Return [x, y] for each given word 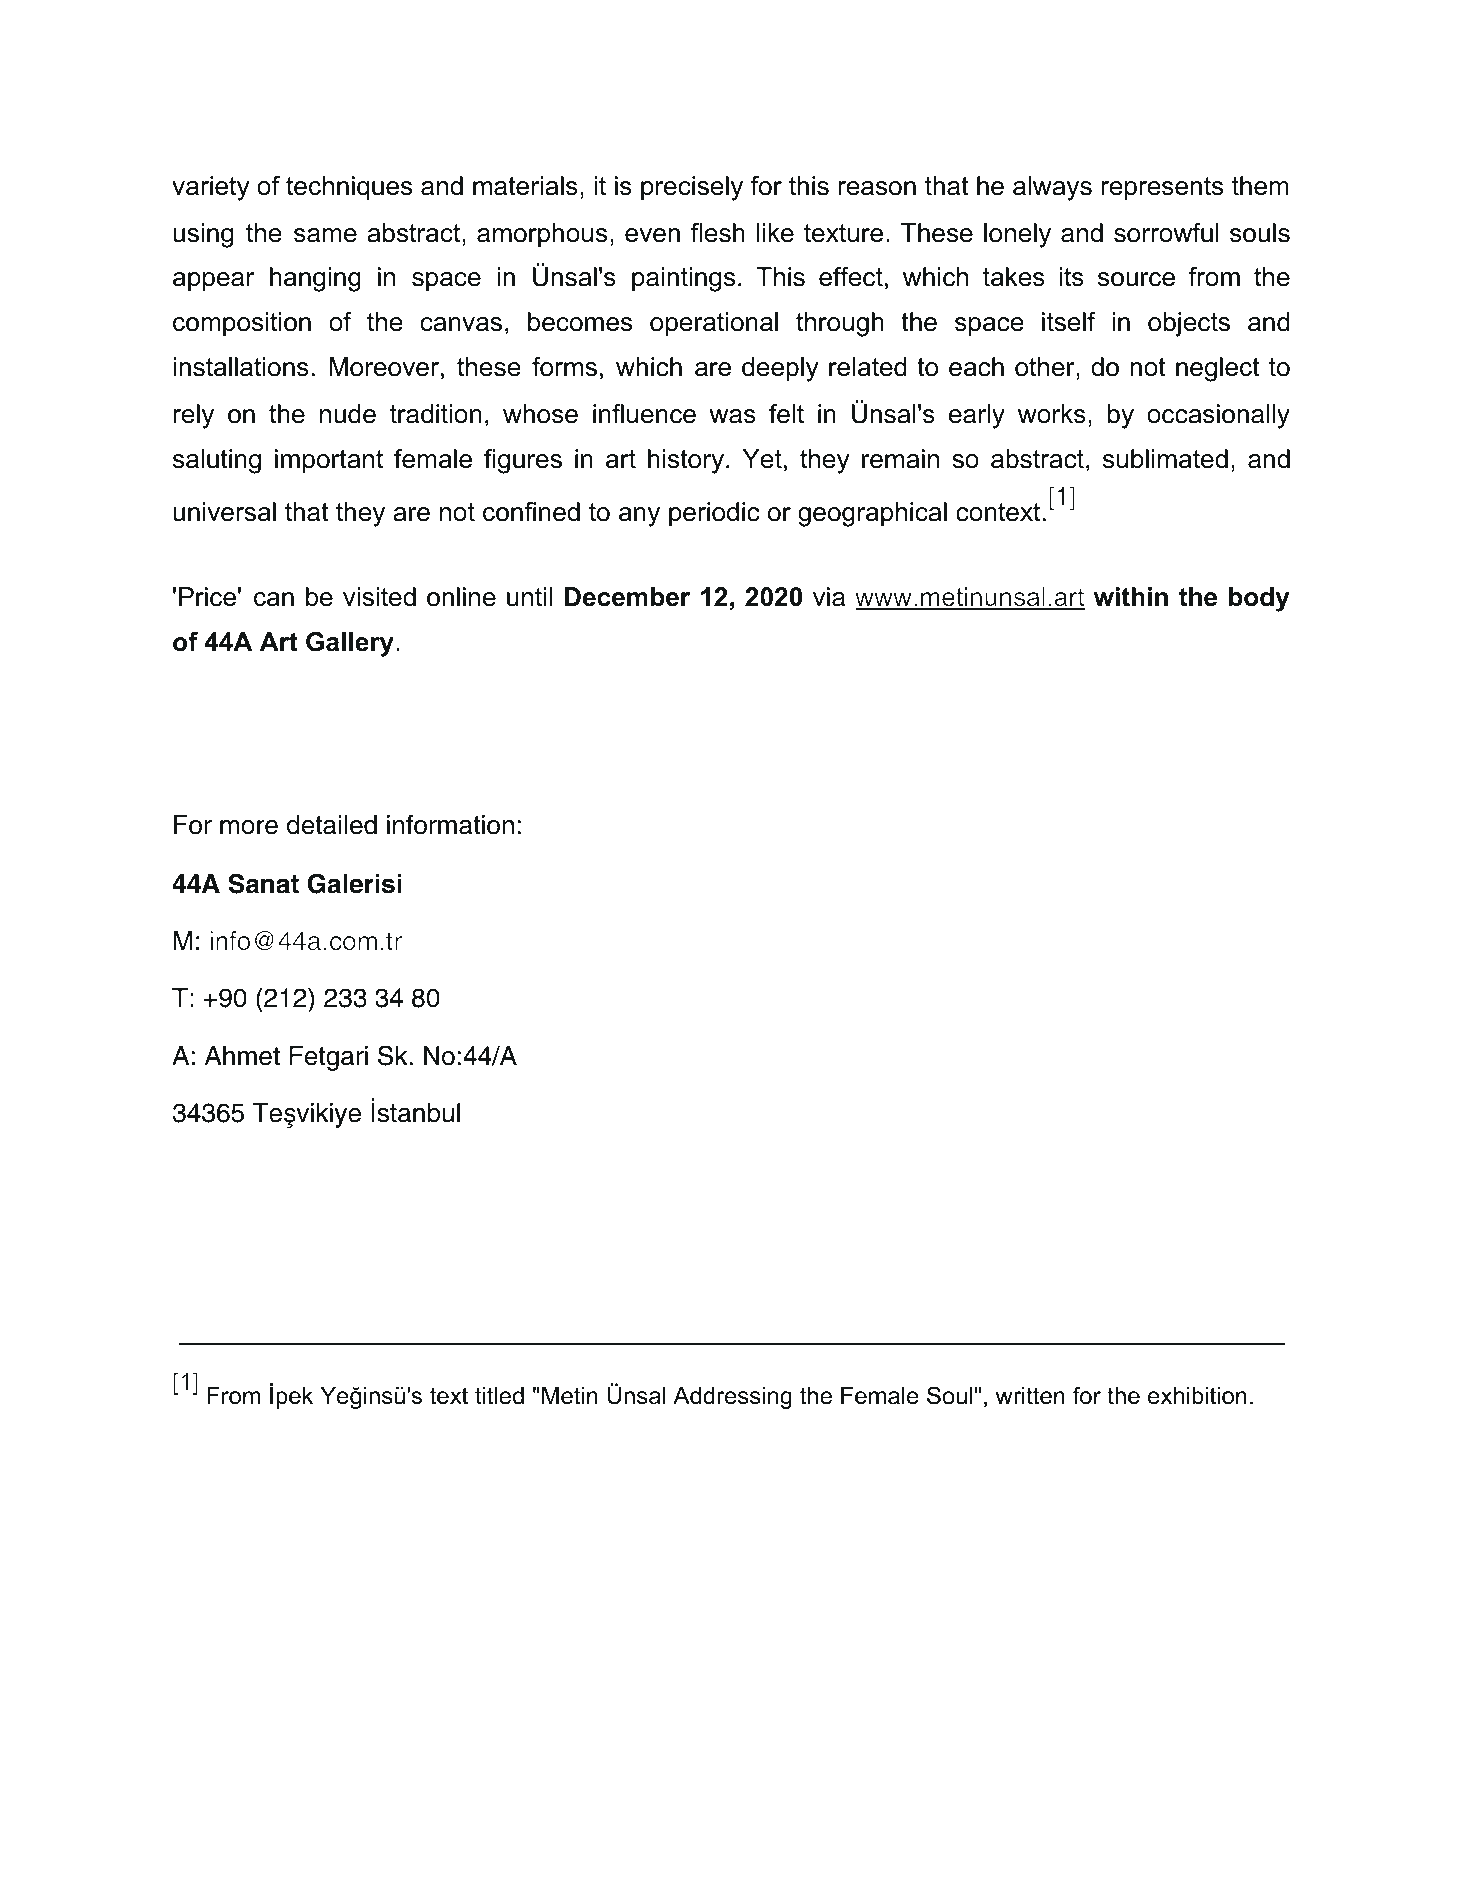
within [1131, 597]
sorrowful [1166, 233]
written [1030, 1396]
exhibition [1197, 1396]
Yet [762, 459]
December [627, 597]
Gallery [350, 644]
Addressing [732, 1398]
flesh [718, 233]
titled [499, 1396]
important [329, 461]
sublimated [1165, 459]
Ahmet [242, 1056]
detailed [332, 825]
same [325, 235]
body [1259, 599]
